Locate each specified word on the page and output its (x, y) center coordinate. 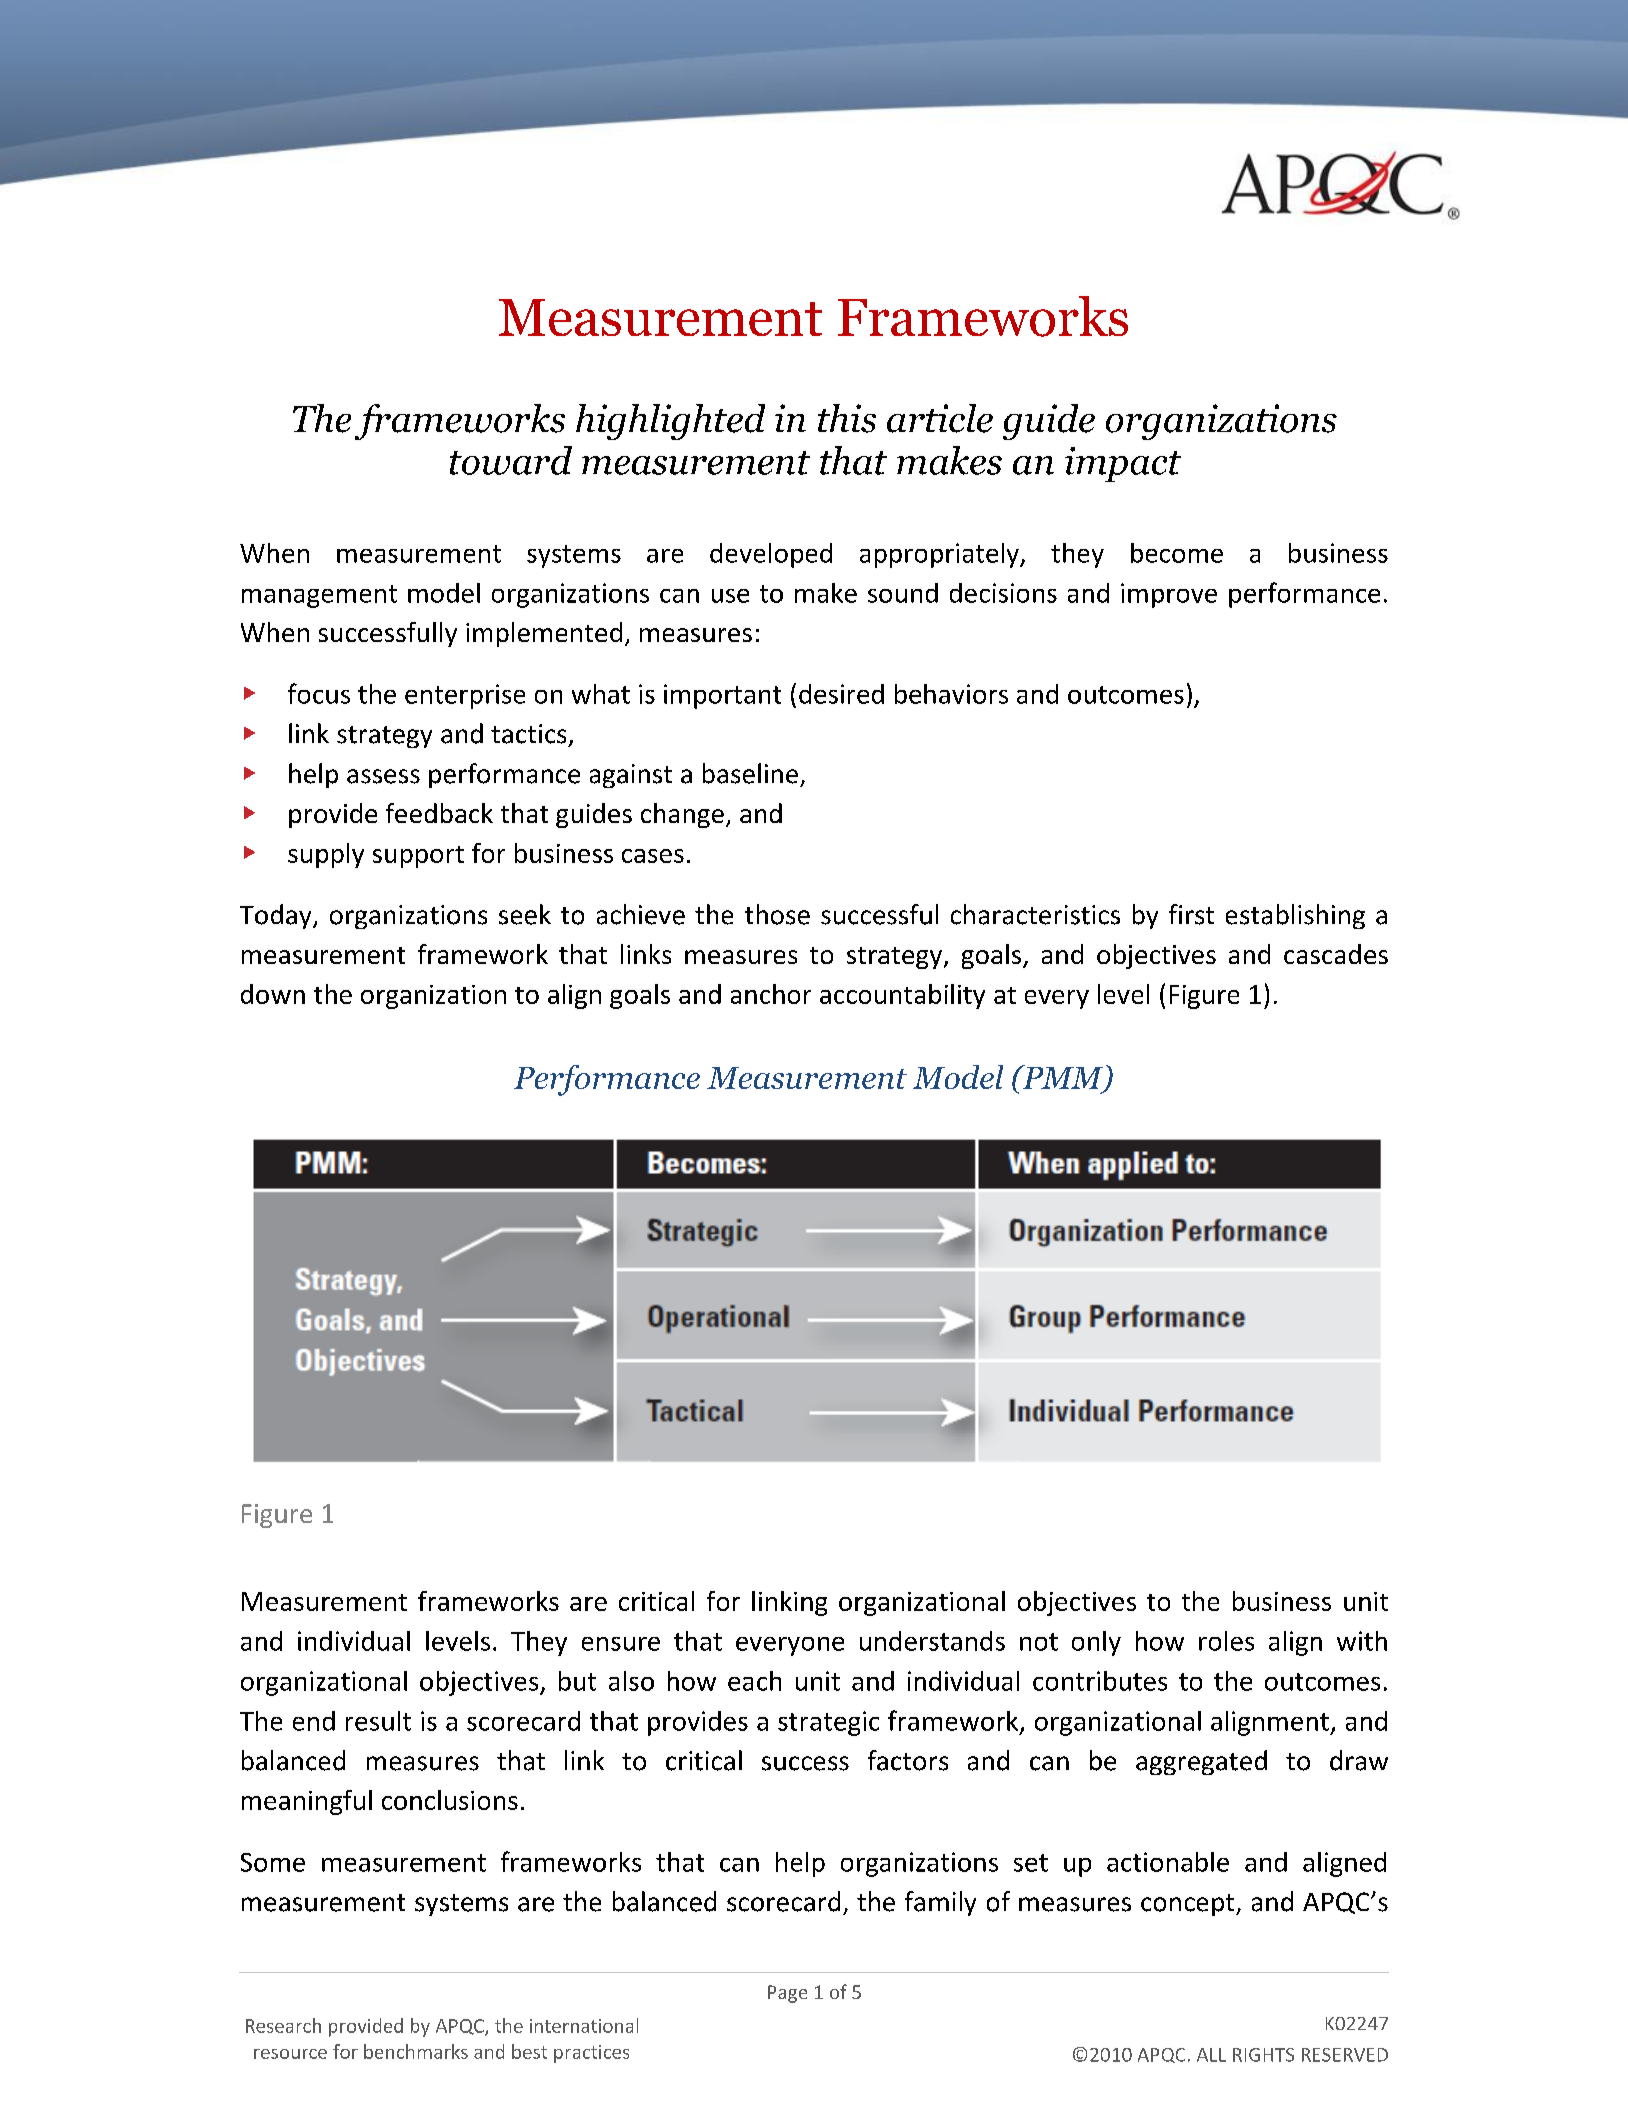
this (847, 418)
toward (511, 460)
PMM (1063, 1078)
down (273, 994)
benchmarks (416, 2051)
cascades (1336, 954)
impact (1123, 464)
